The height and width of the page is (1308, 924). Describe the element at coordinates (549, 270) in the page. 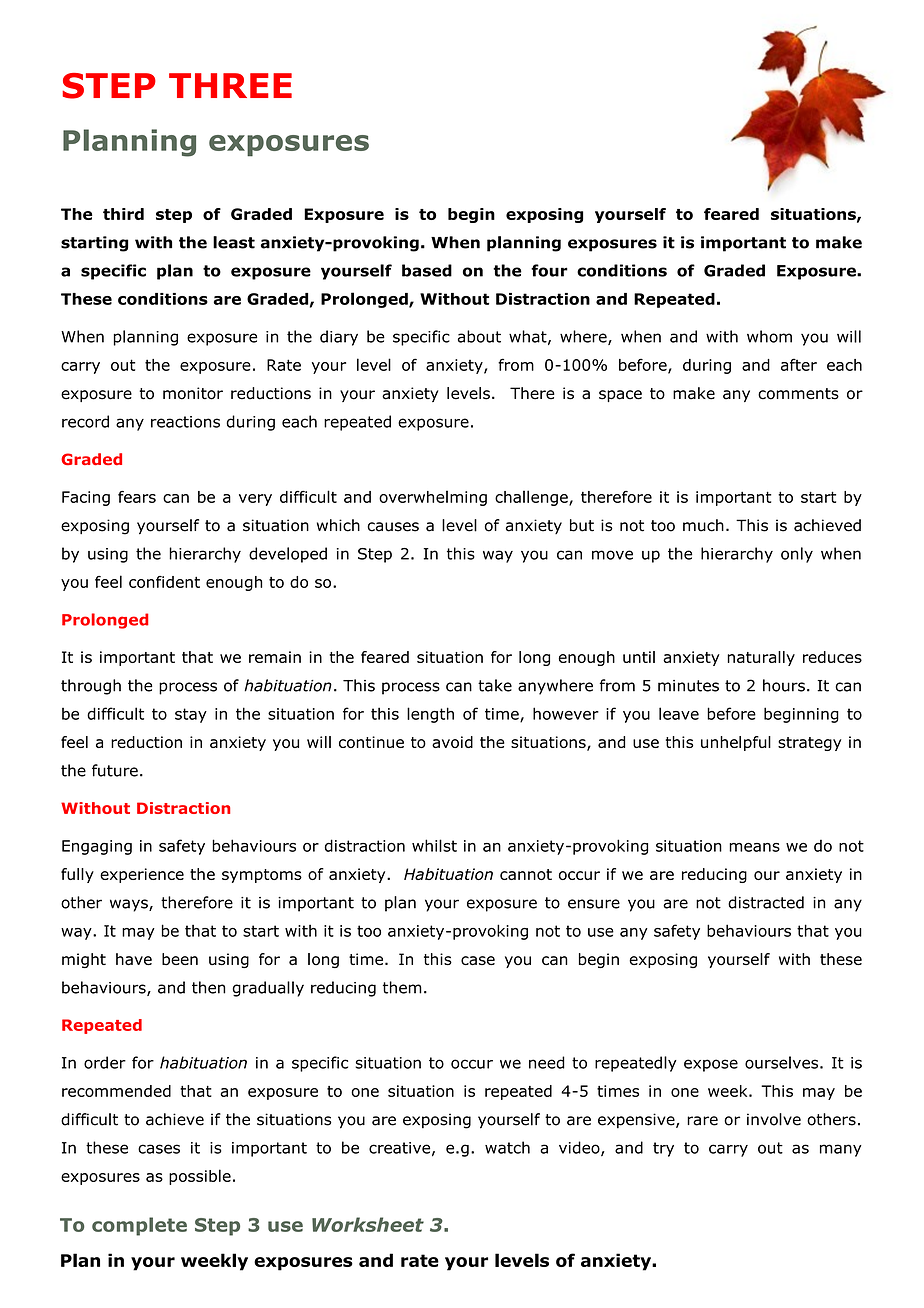

I see `four` at that location.
